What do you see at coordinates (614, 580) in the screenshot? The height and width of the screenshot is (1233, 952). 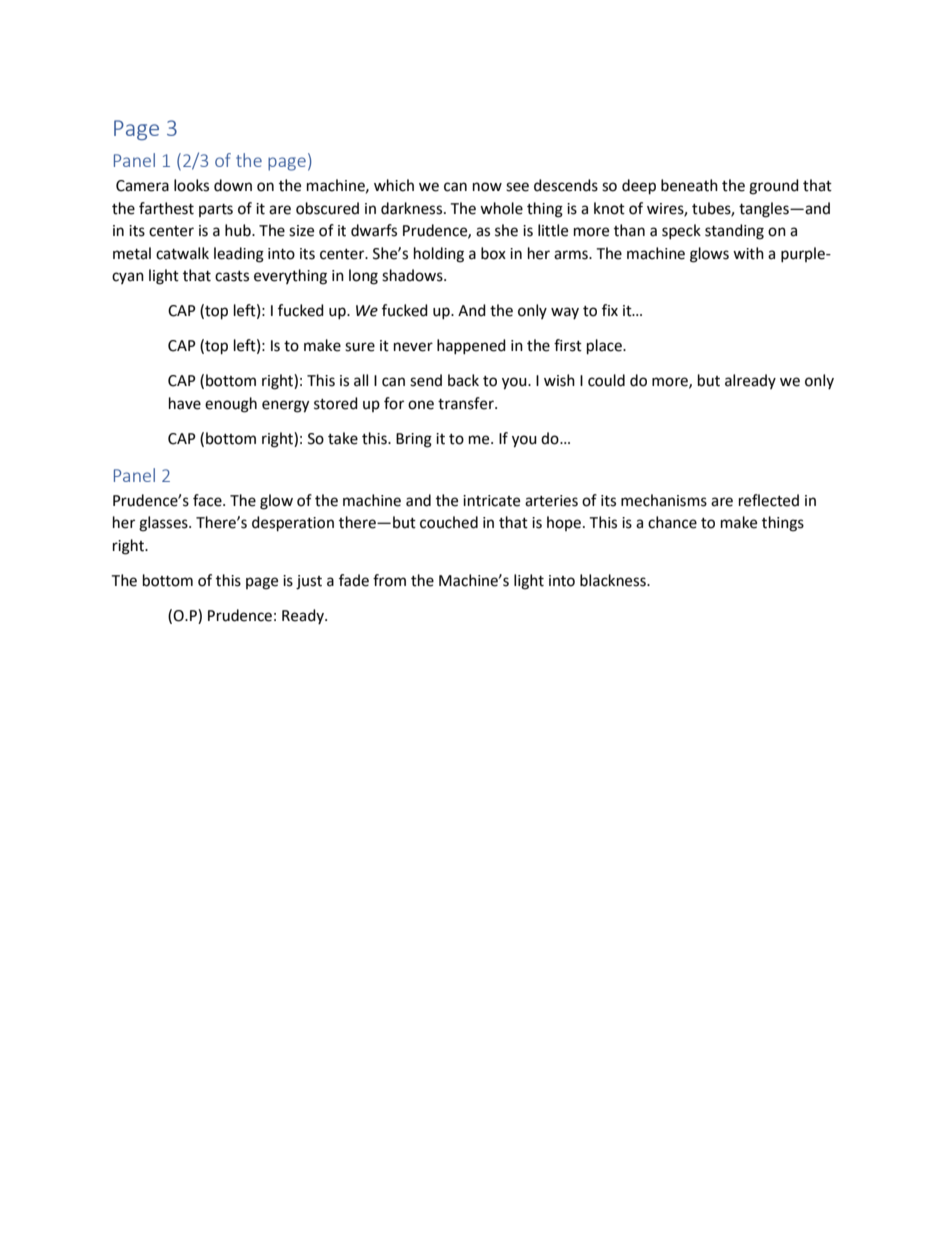 I see `blackness` at bounding box center [614, 580].
